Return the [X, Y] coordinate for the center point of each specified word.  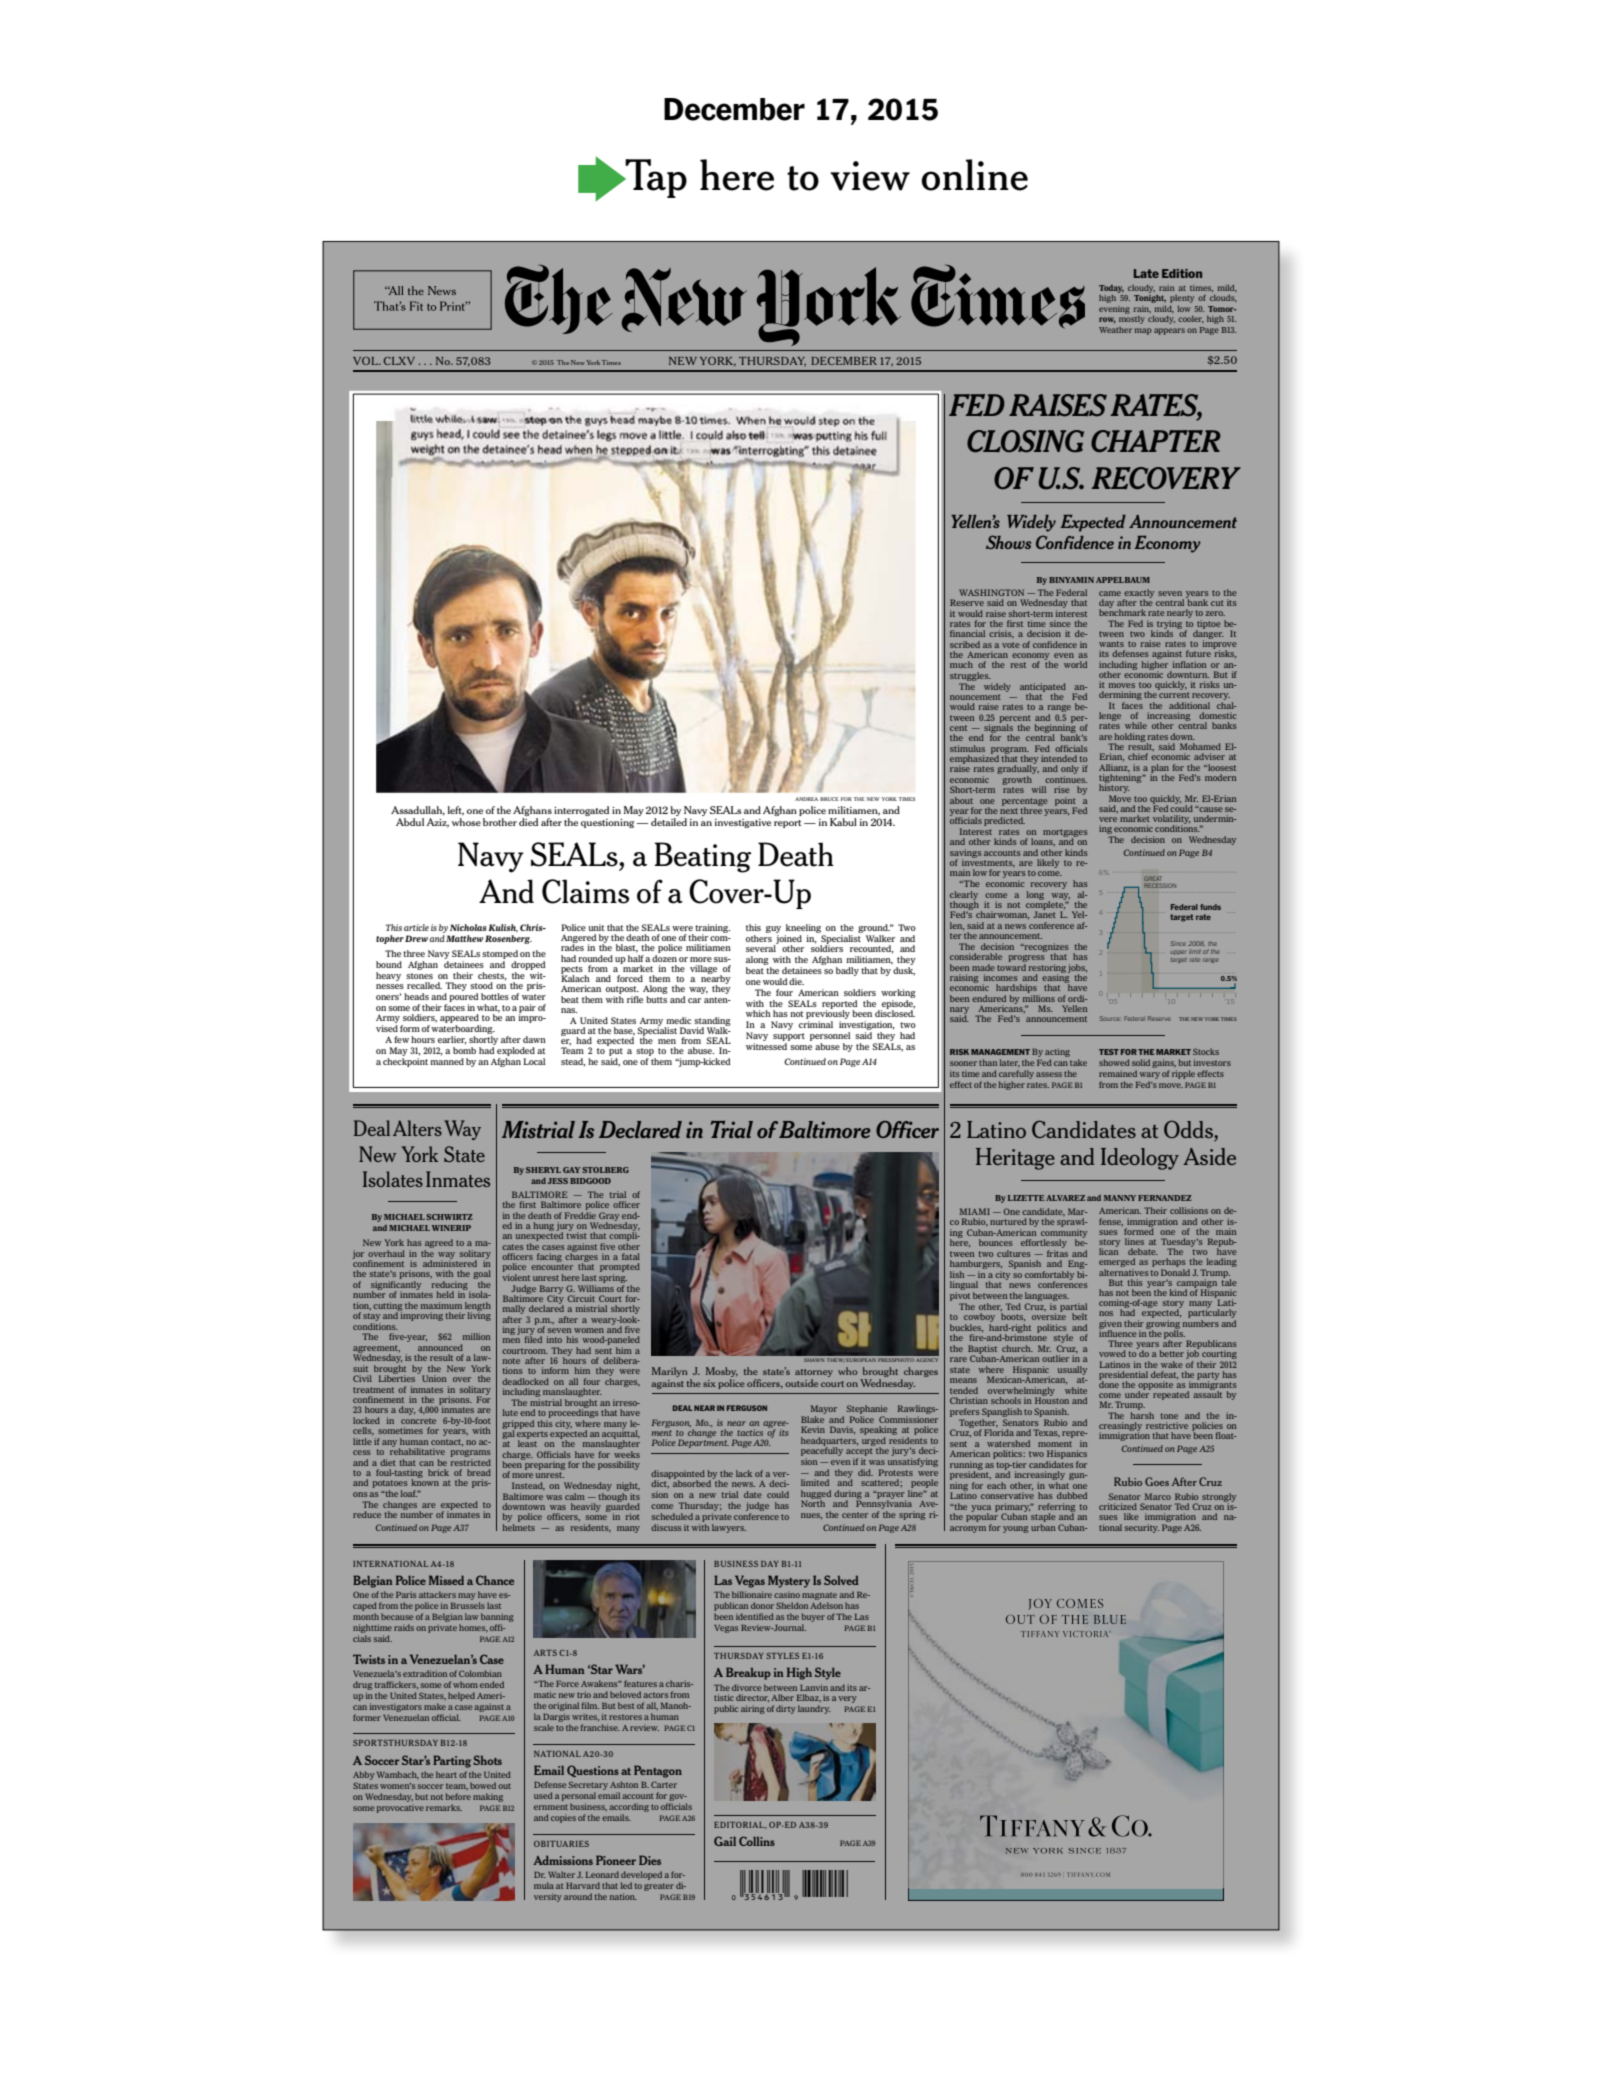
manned [447, 1060]
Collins [757, 1841]
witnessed [768, 1045]
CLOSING [1025, 441]
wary [1149, 1075]
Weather [1115, 330]
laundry [814, 1709]
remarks [444, 1807]
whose [466, 822]
